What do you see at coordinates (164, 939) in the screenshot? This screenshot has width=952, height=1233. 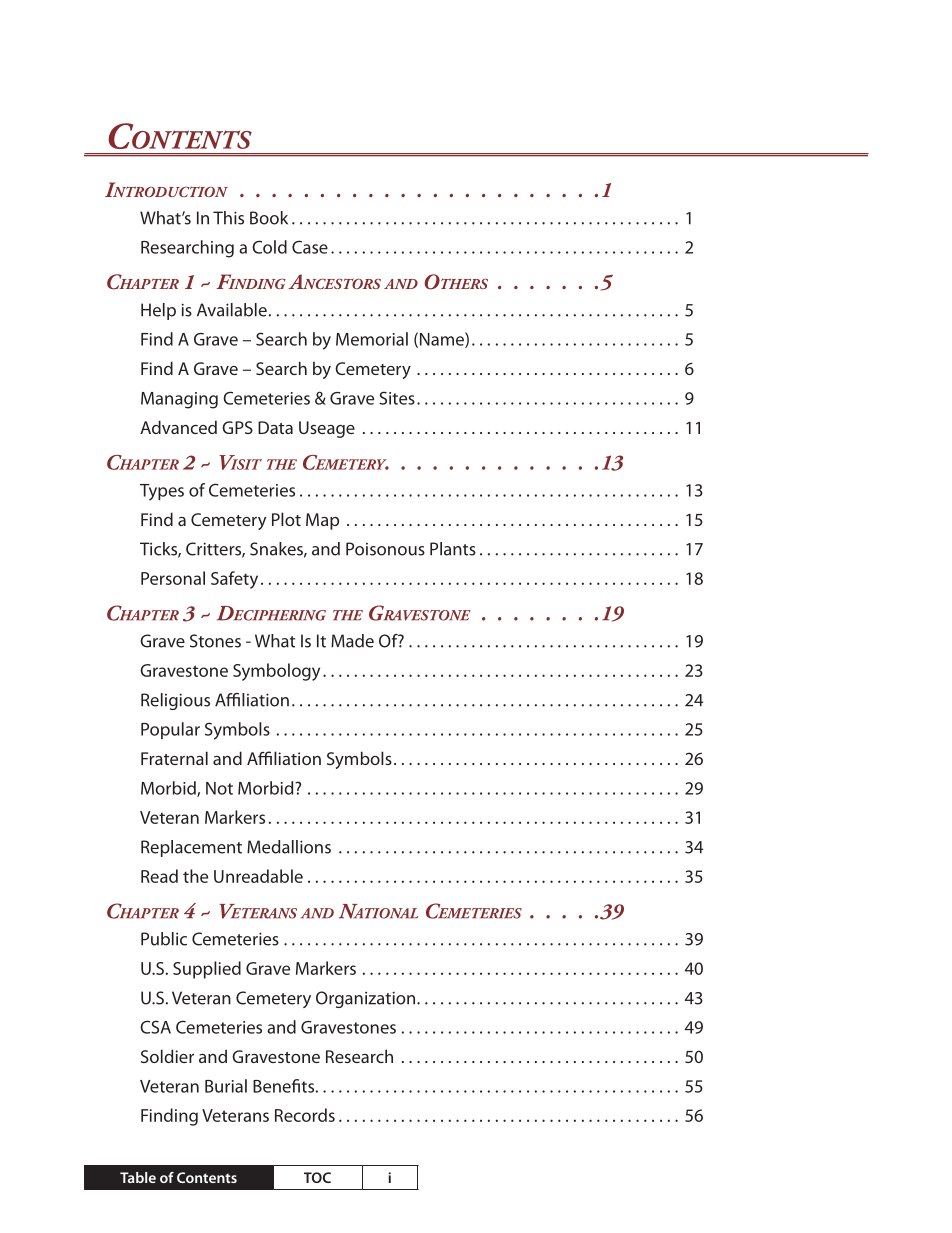 I see `Public` at bounding box center [164, 939].
